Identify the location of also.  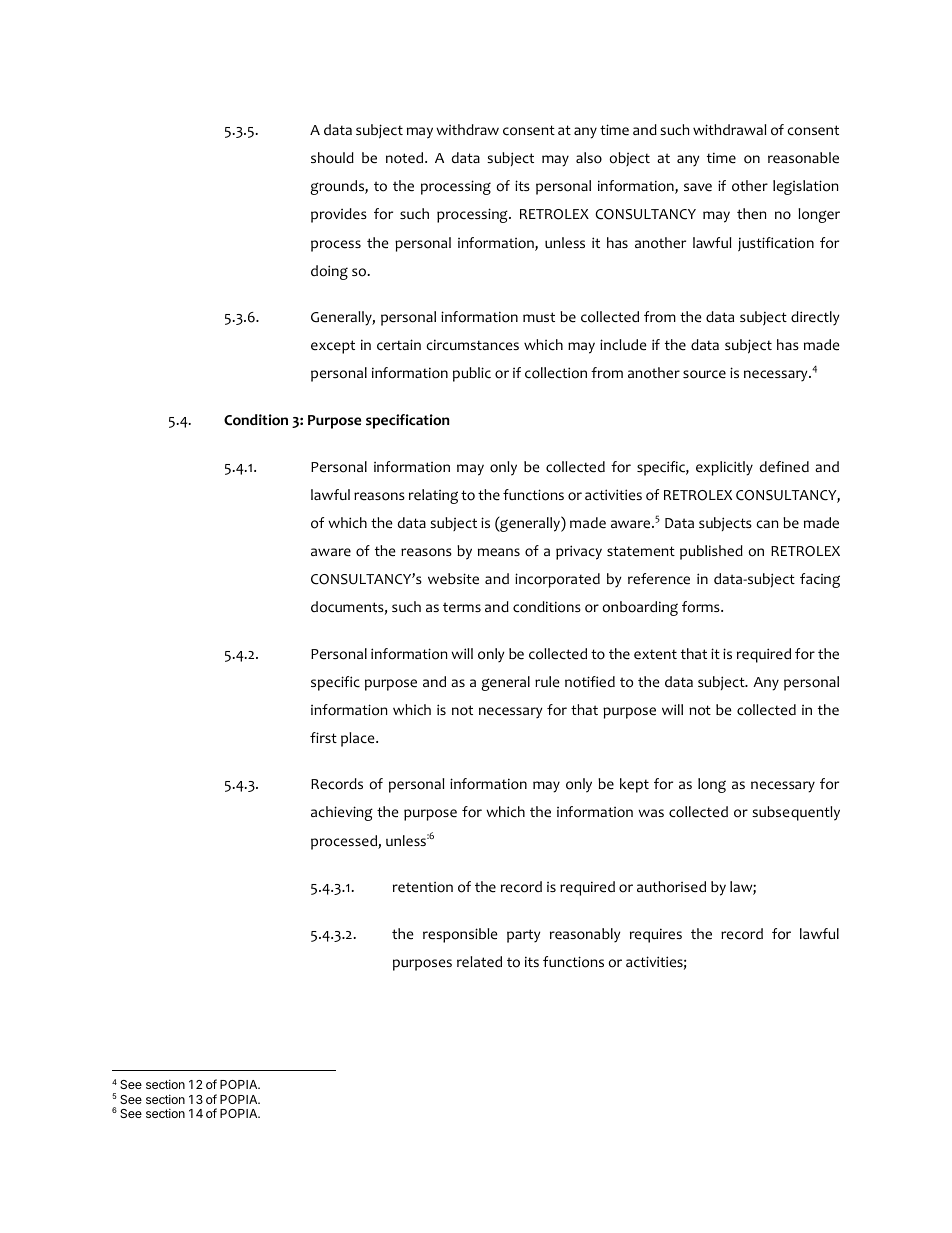
(589, 158).
